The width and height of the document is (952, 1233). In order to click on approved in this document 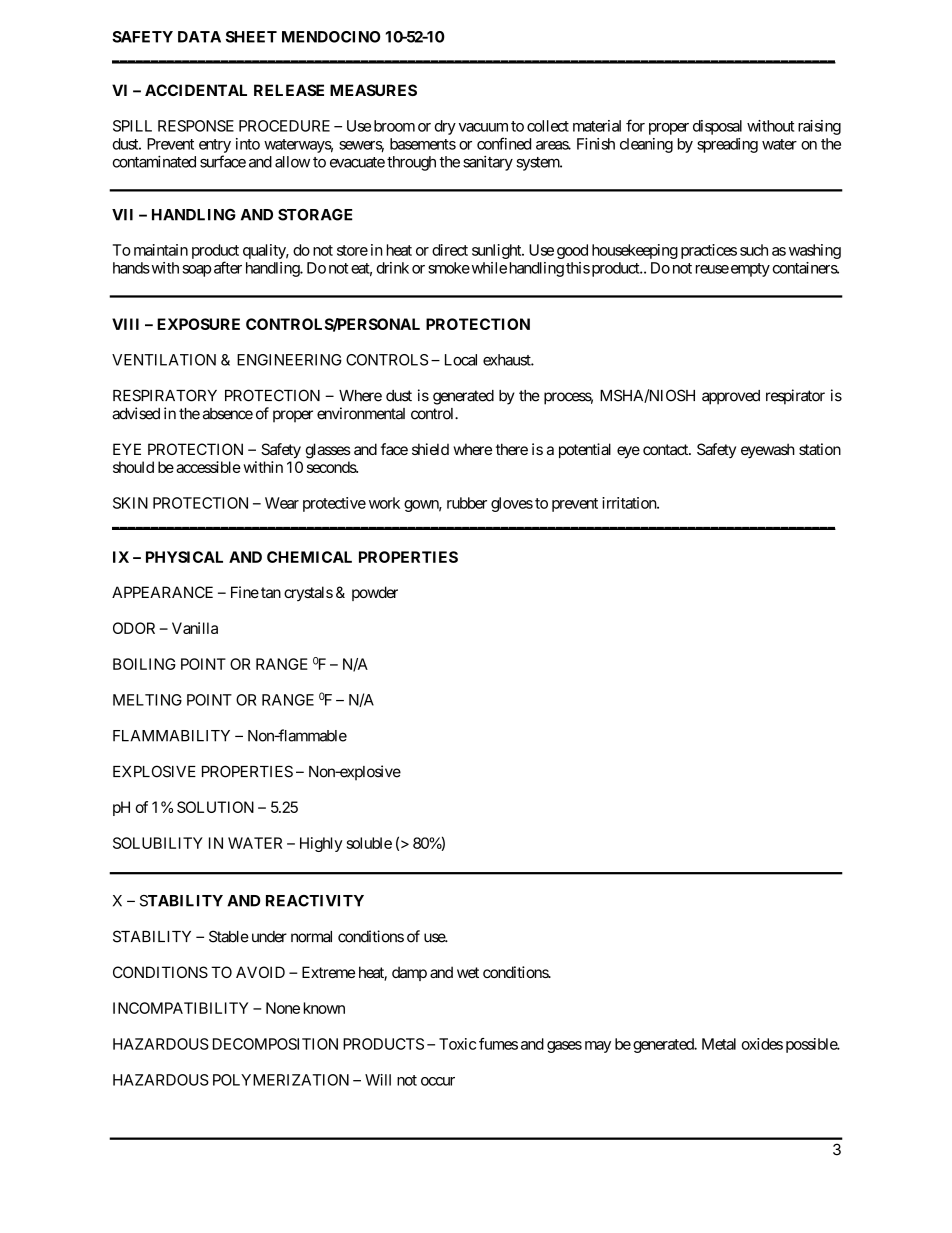, I will do `click(731, 397)`.
